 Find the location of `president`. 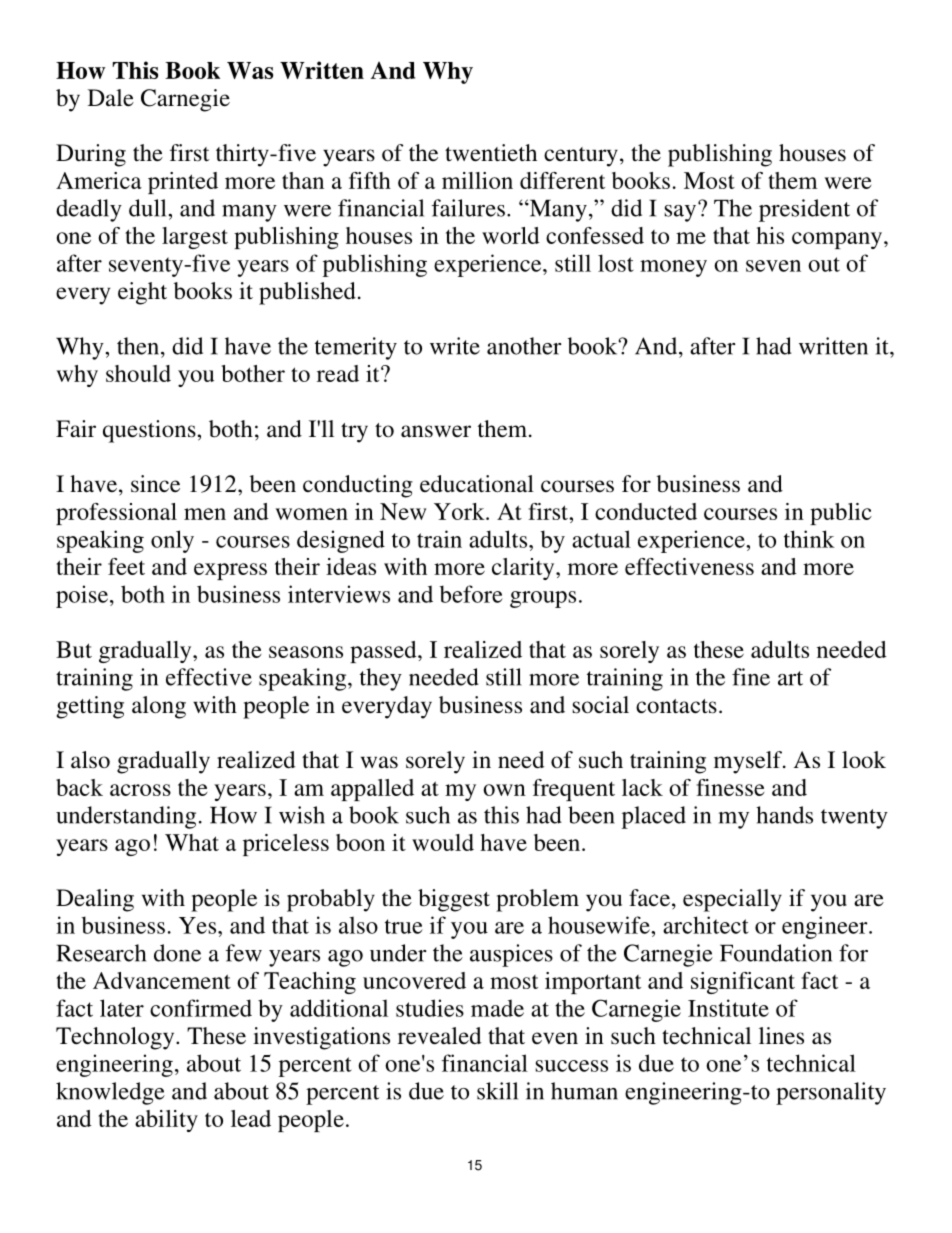

president is located at coordinates (804, 210).
